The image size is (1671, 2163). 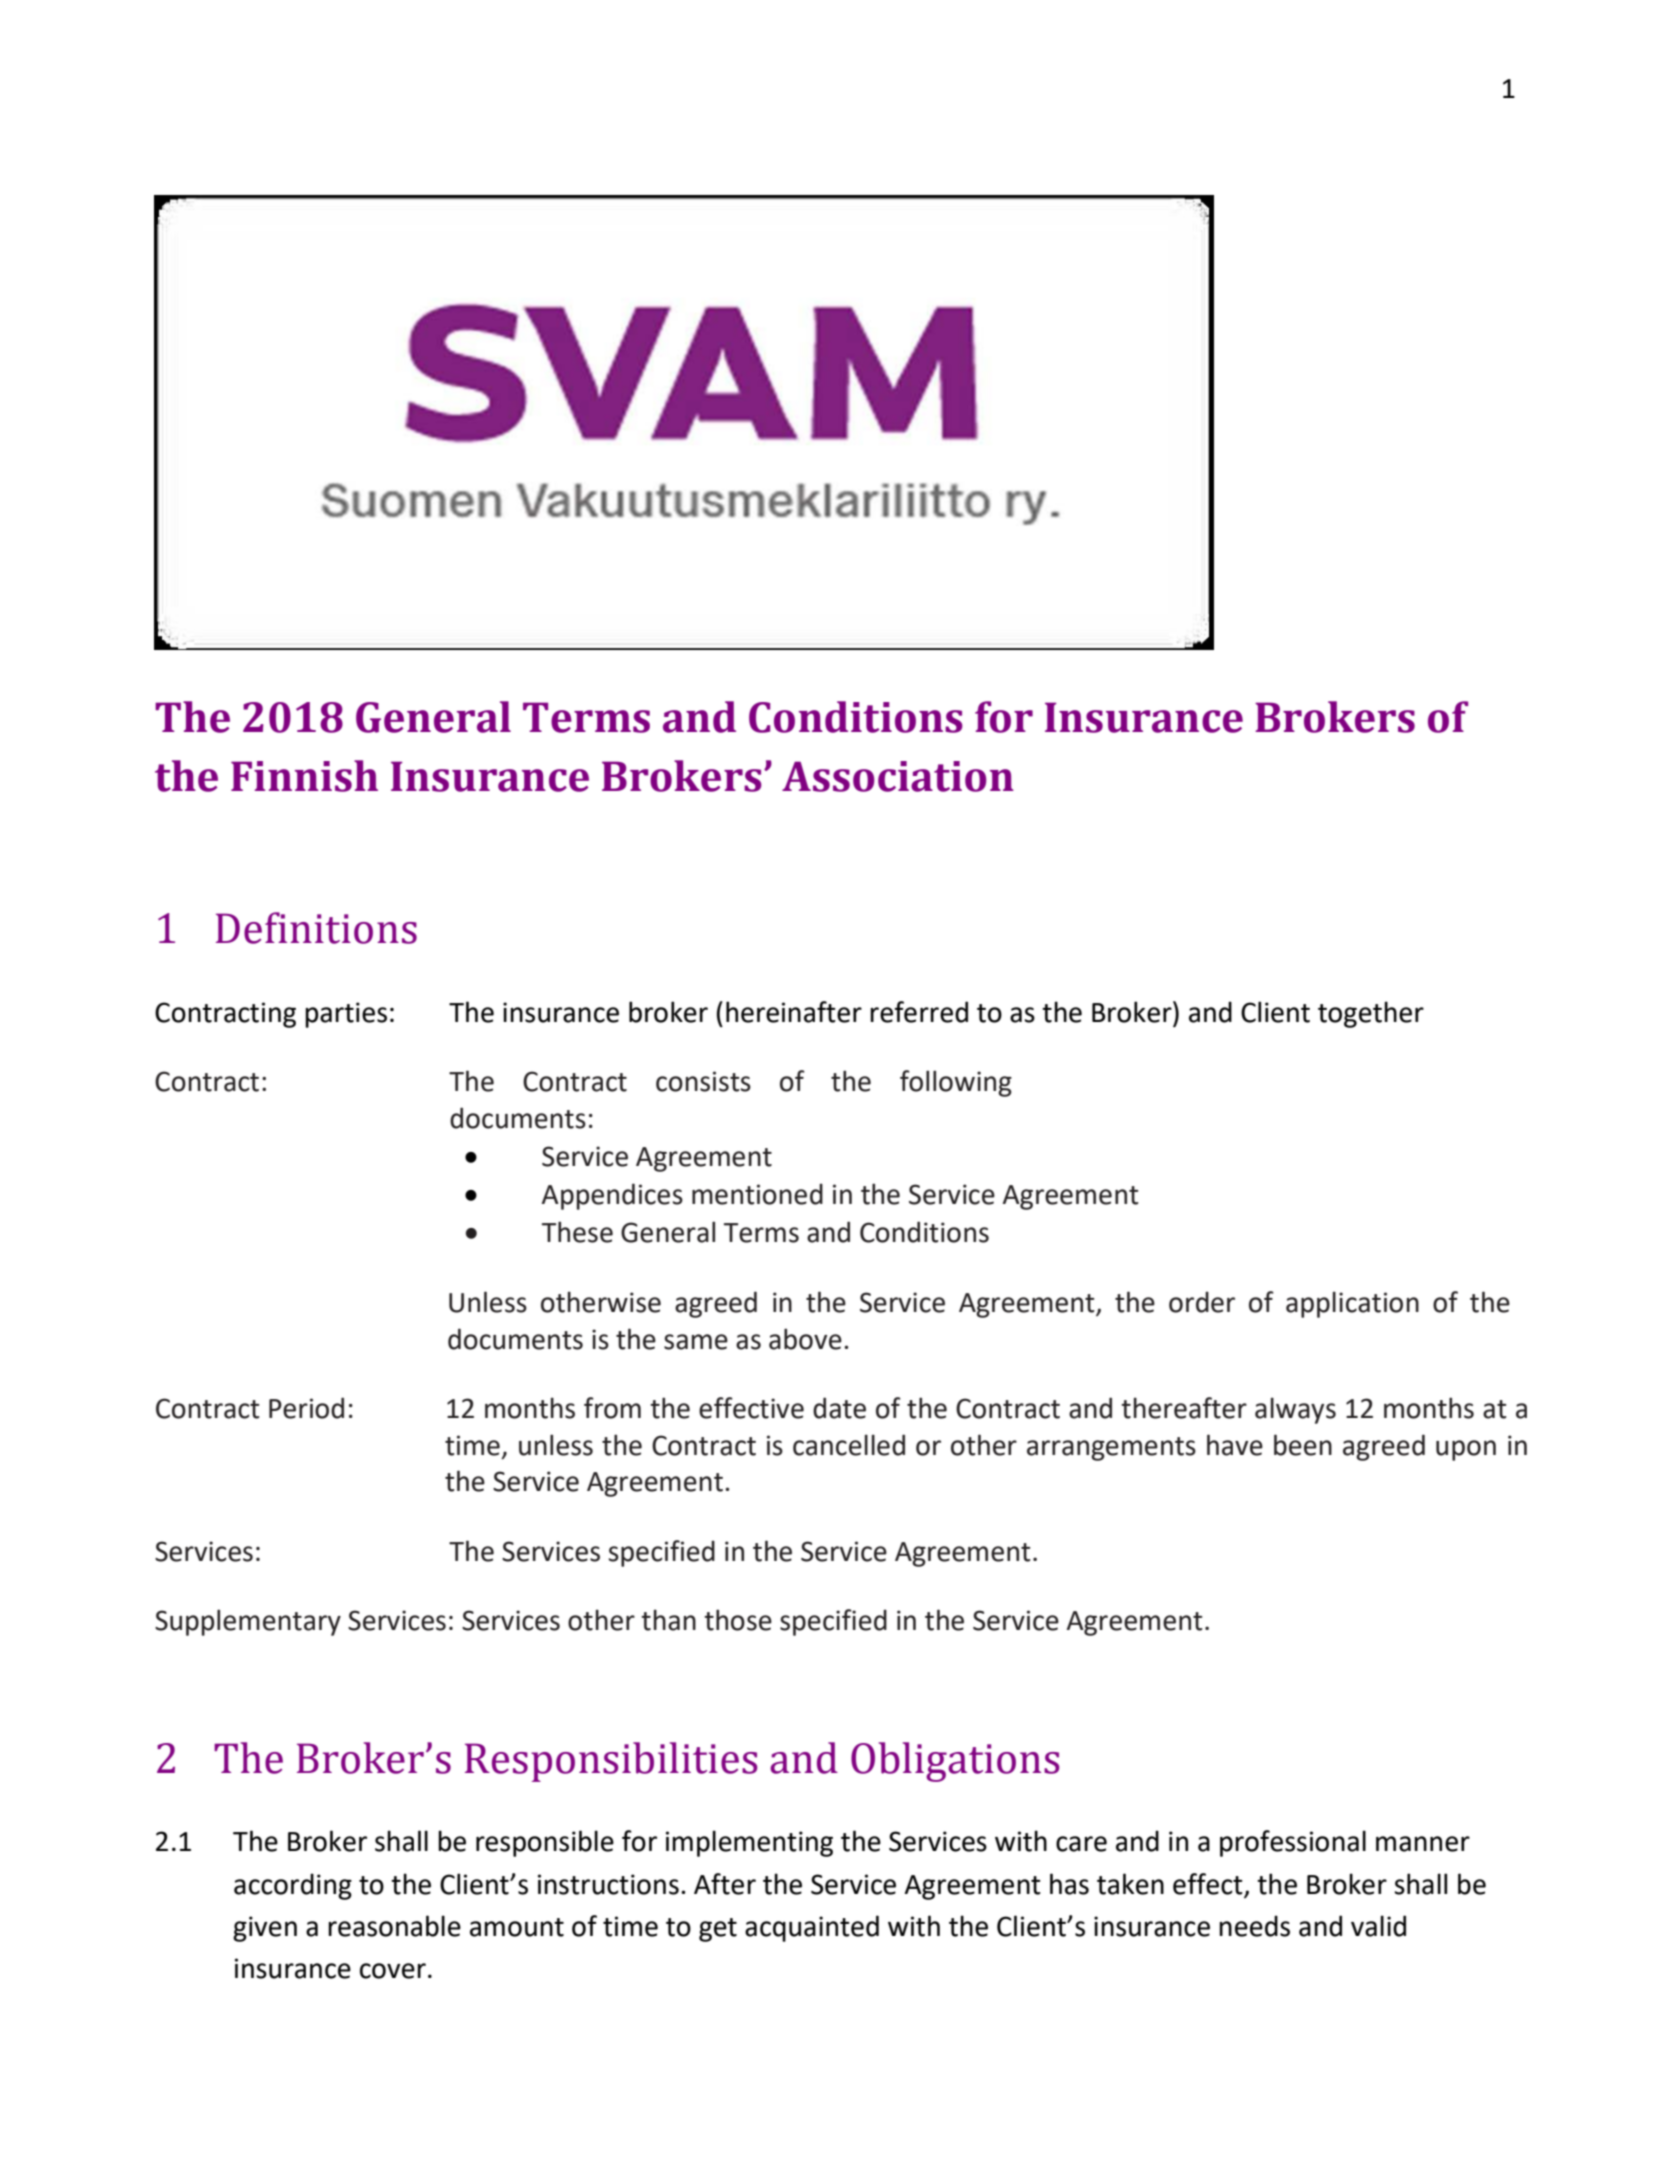 What do you see at coordinates (1295, 1410) in the image?
I see `always` at bounding box center [1295, 1410].
